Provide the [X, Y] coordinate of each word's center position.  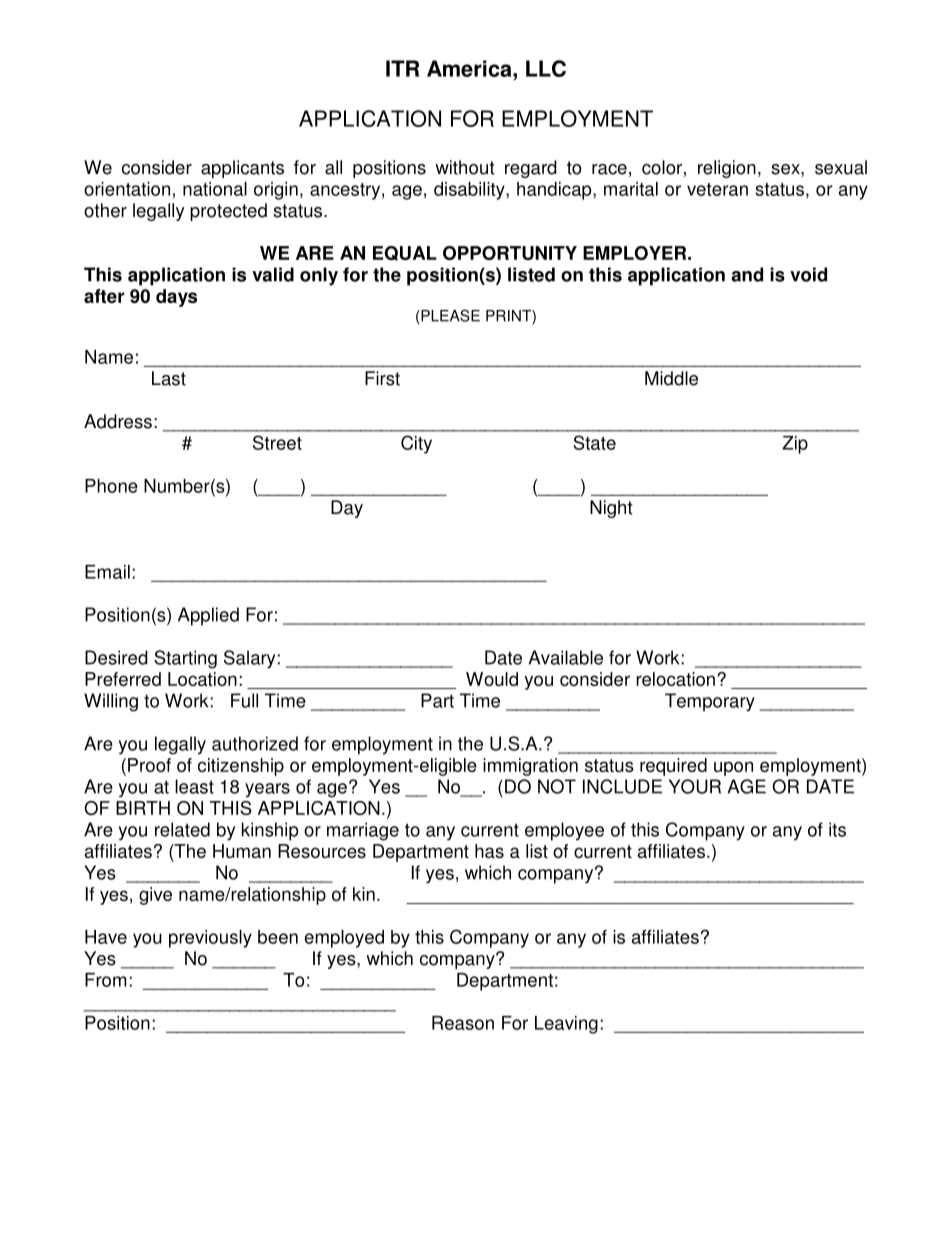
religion [727, 169]
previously [210, 939]
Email [107, 572]
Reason [463, 1023]
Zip [795, 445]
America [470, 68]
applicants [242, 169]
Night [611, 509]
